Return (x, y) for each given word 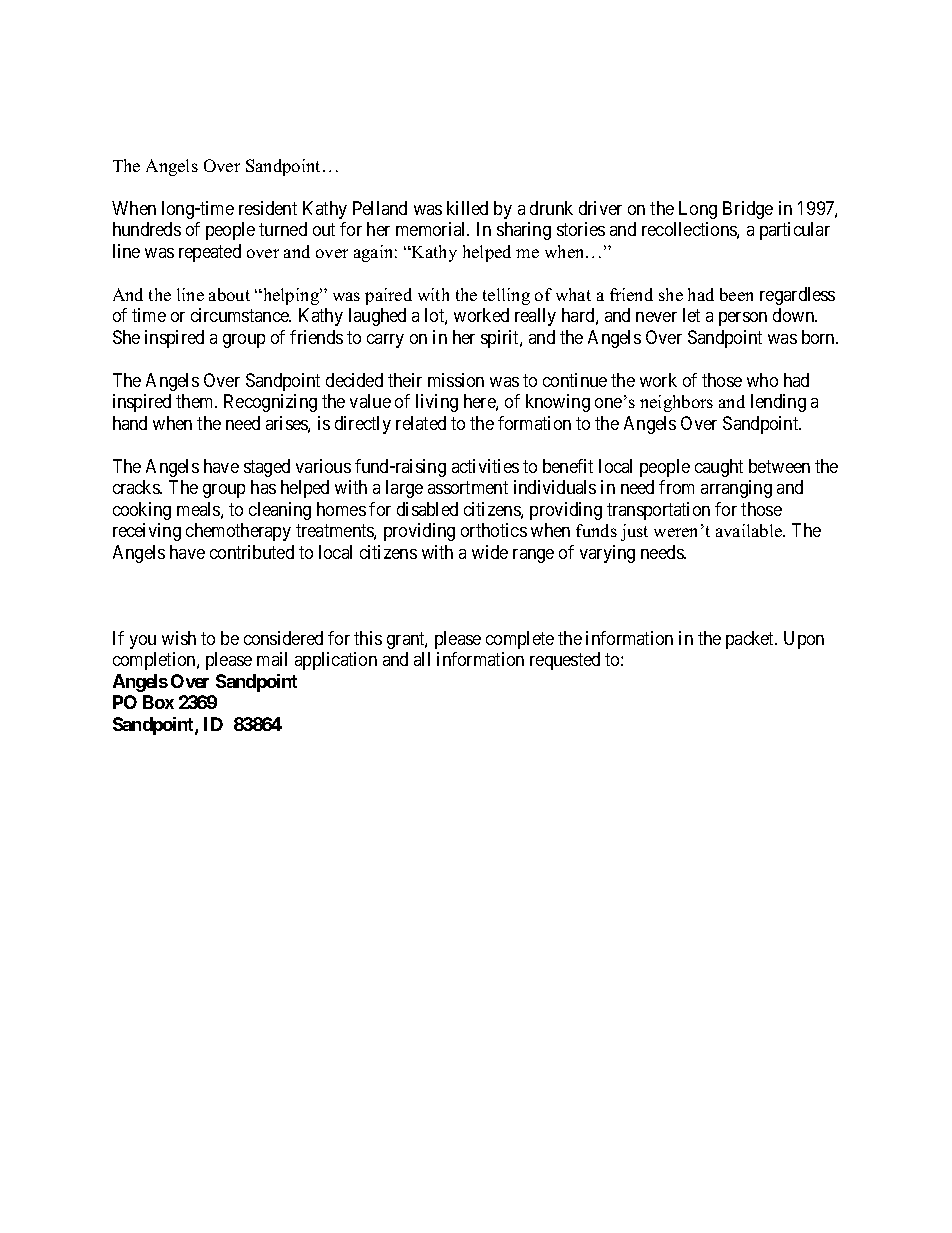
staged (267, 468)
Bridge (748, 210)
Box (158, 702)
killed (467, 208)
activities (485, 466)
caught (719, 468)
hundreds (147, 229)
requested (565, 661)
